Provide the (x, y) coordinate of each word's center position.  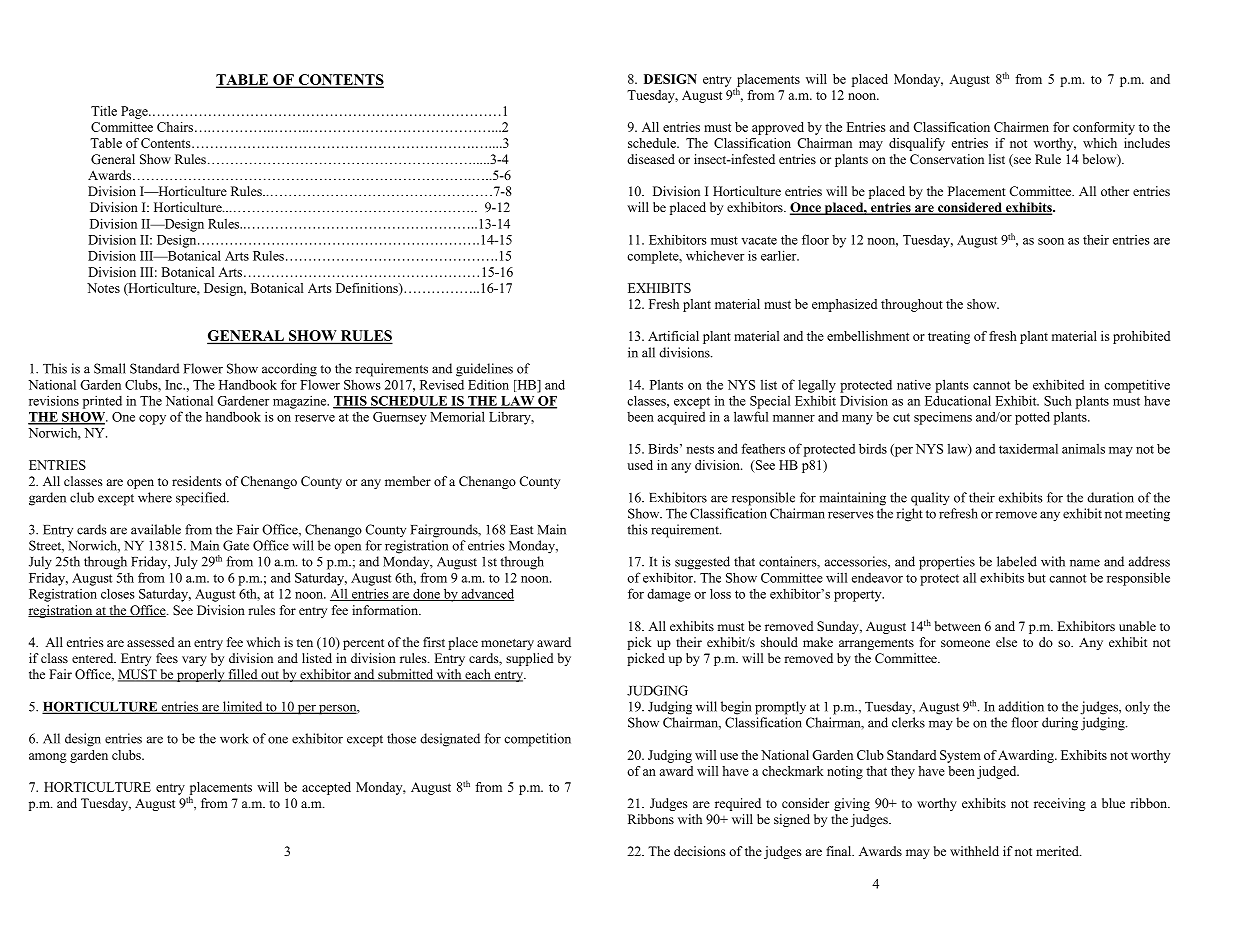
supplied (530, 659)
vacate (759, 240)
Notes (103, 288)
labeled (1017, 561)
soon (1051, 241)
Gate (236, 545)
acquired (681, 418)
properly (201, 675)
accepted (326, 788)
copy (152, 420)
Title (104, 111)
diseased (651, 159)
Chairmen (1021, 127)
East (521, 530)
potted (1032, 418)
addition (1021, 706)
